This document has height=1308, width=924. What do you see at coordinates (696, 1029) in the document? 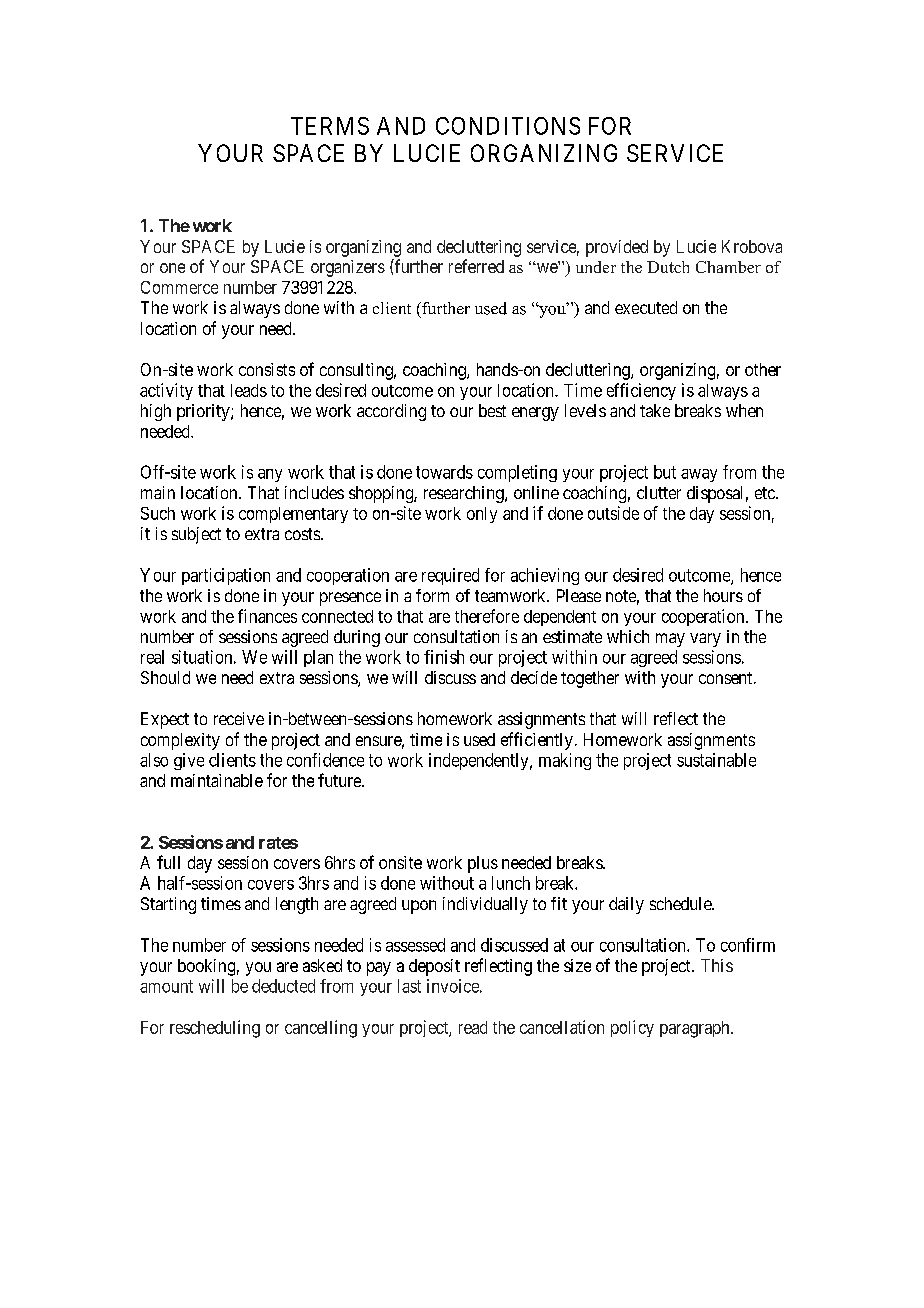
I see `paragraph` at bounding box center [696, 1029].
